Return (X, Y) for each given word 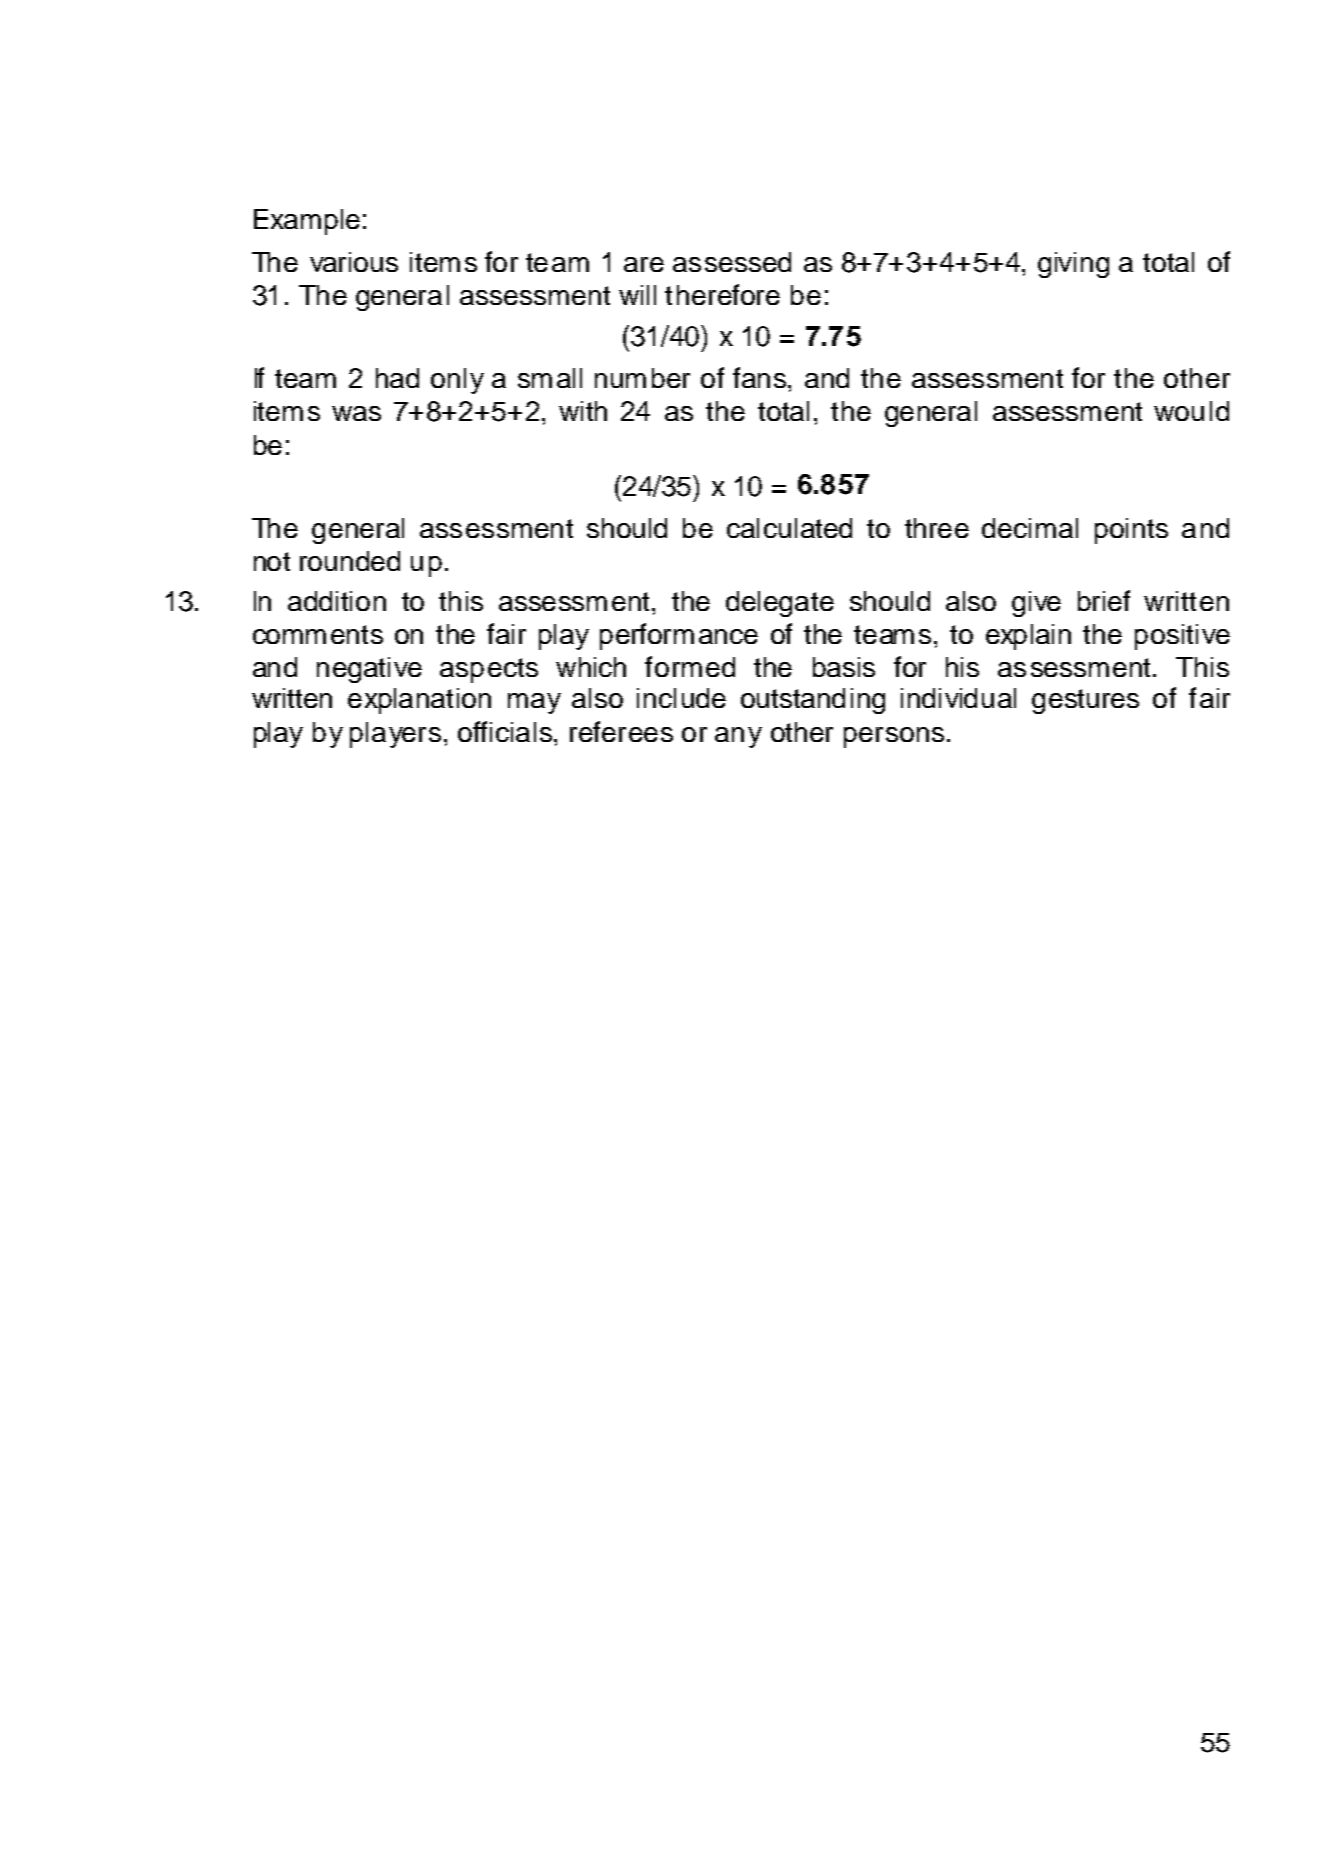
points (1131, 531)
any (738, 737)
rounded (350, 561)
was (356, 413)
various (354, 262)
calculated (789, 528)
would (1191, 411)
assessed (732, 262)
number (642, 378)
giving (1073, 265)
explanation (419, 701)
